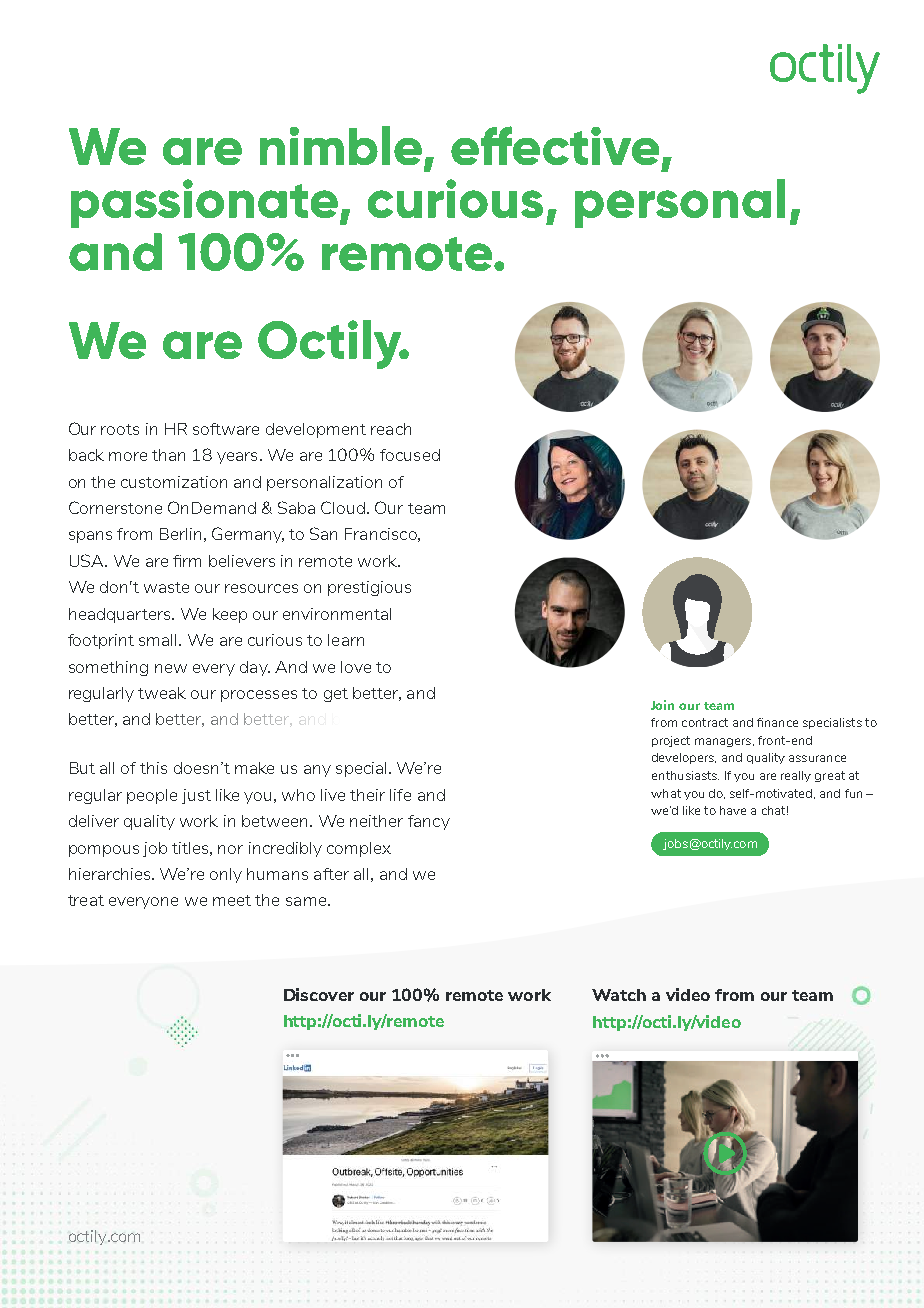 The height and width of the page is (1308, 924). Describe the element at coordinates (204, 203) in the page. I see `passionate` at that location.
